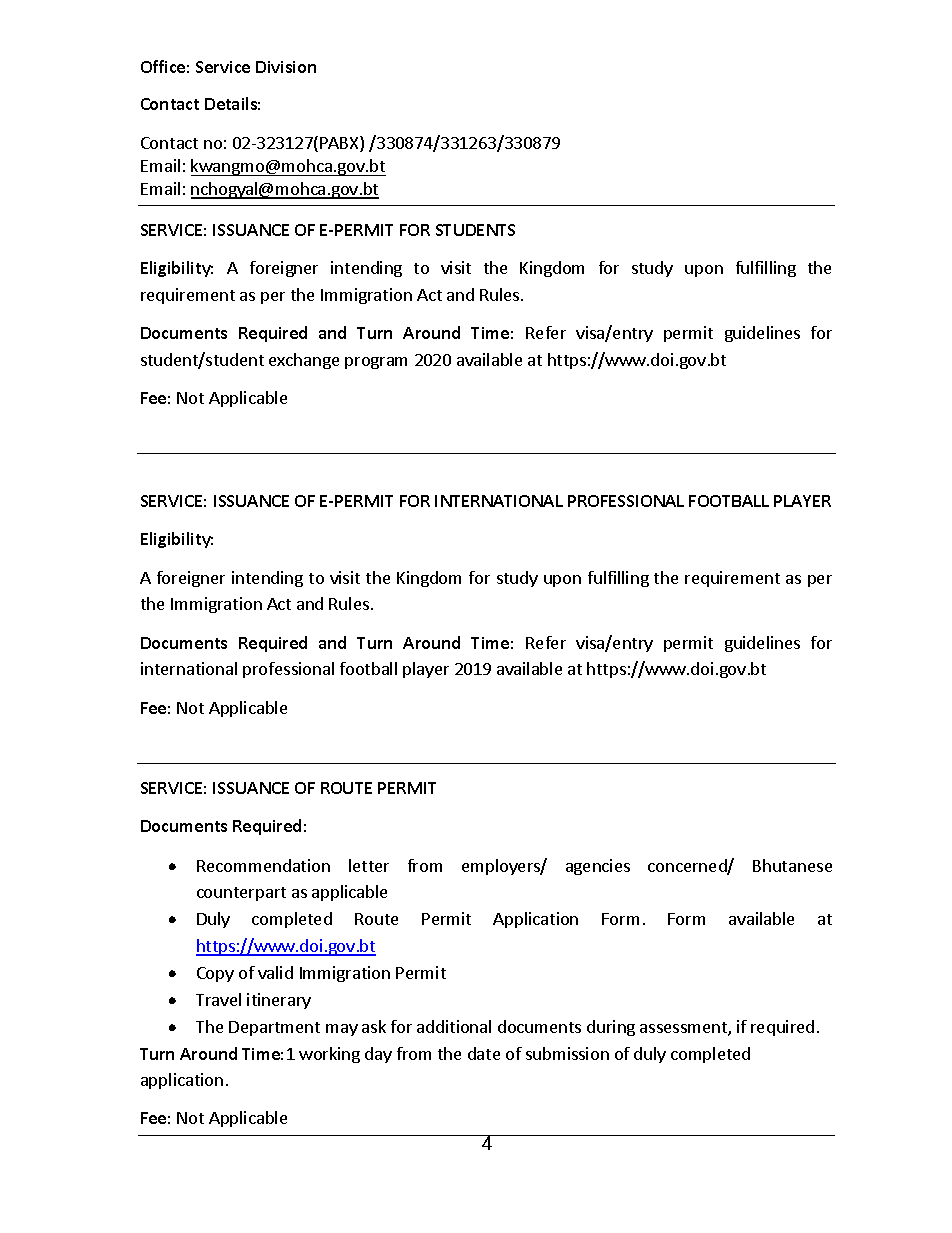 This screenshot has width=952, height=1233. Describe the element at coordinates (263, 865) in the screenshot. I see `Recommendation` at that location.
